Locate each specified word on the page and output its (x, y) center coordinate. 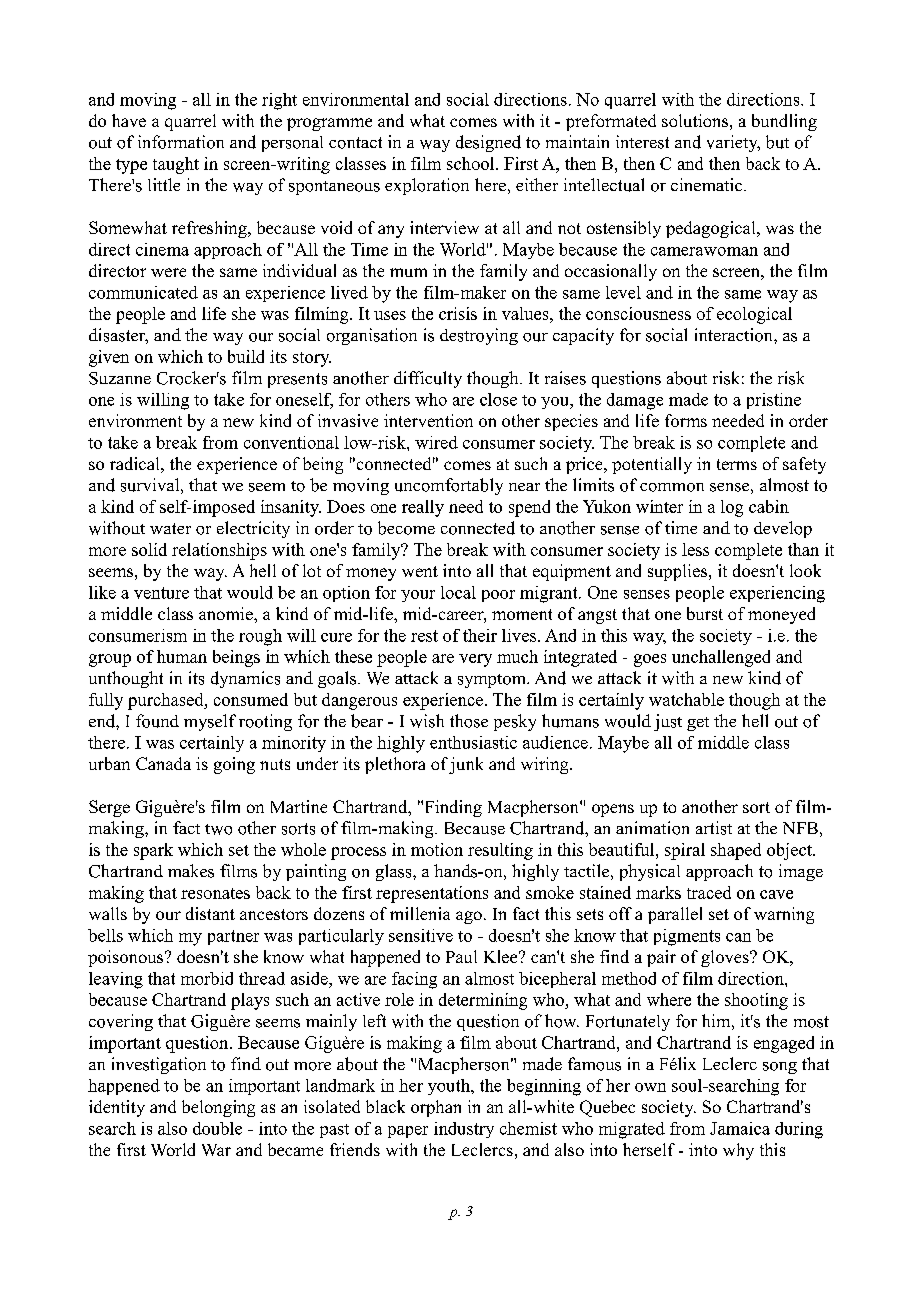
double (217, 1128)
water (170, 528)
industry (464, 1130)
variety (733, 143)
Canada (163, 763)
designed (488, 143)
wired (436, 442)
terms (737, 464)
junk (466, 765)
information (181, 142)
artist (714, 828)
